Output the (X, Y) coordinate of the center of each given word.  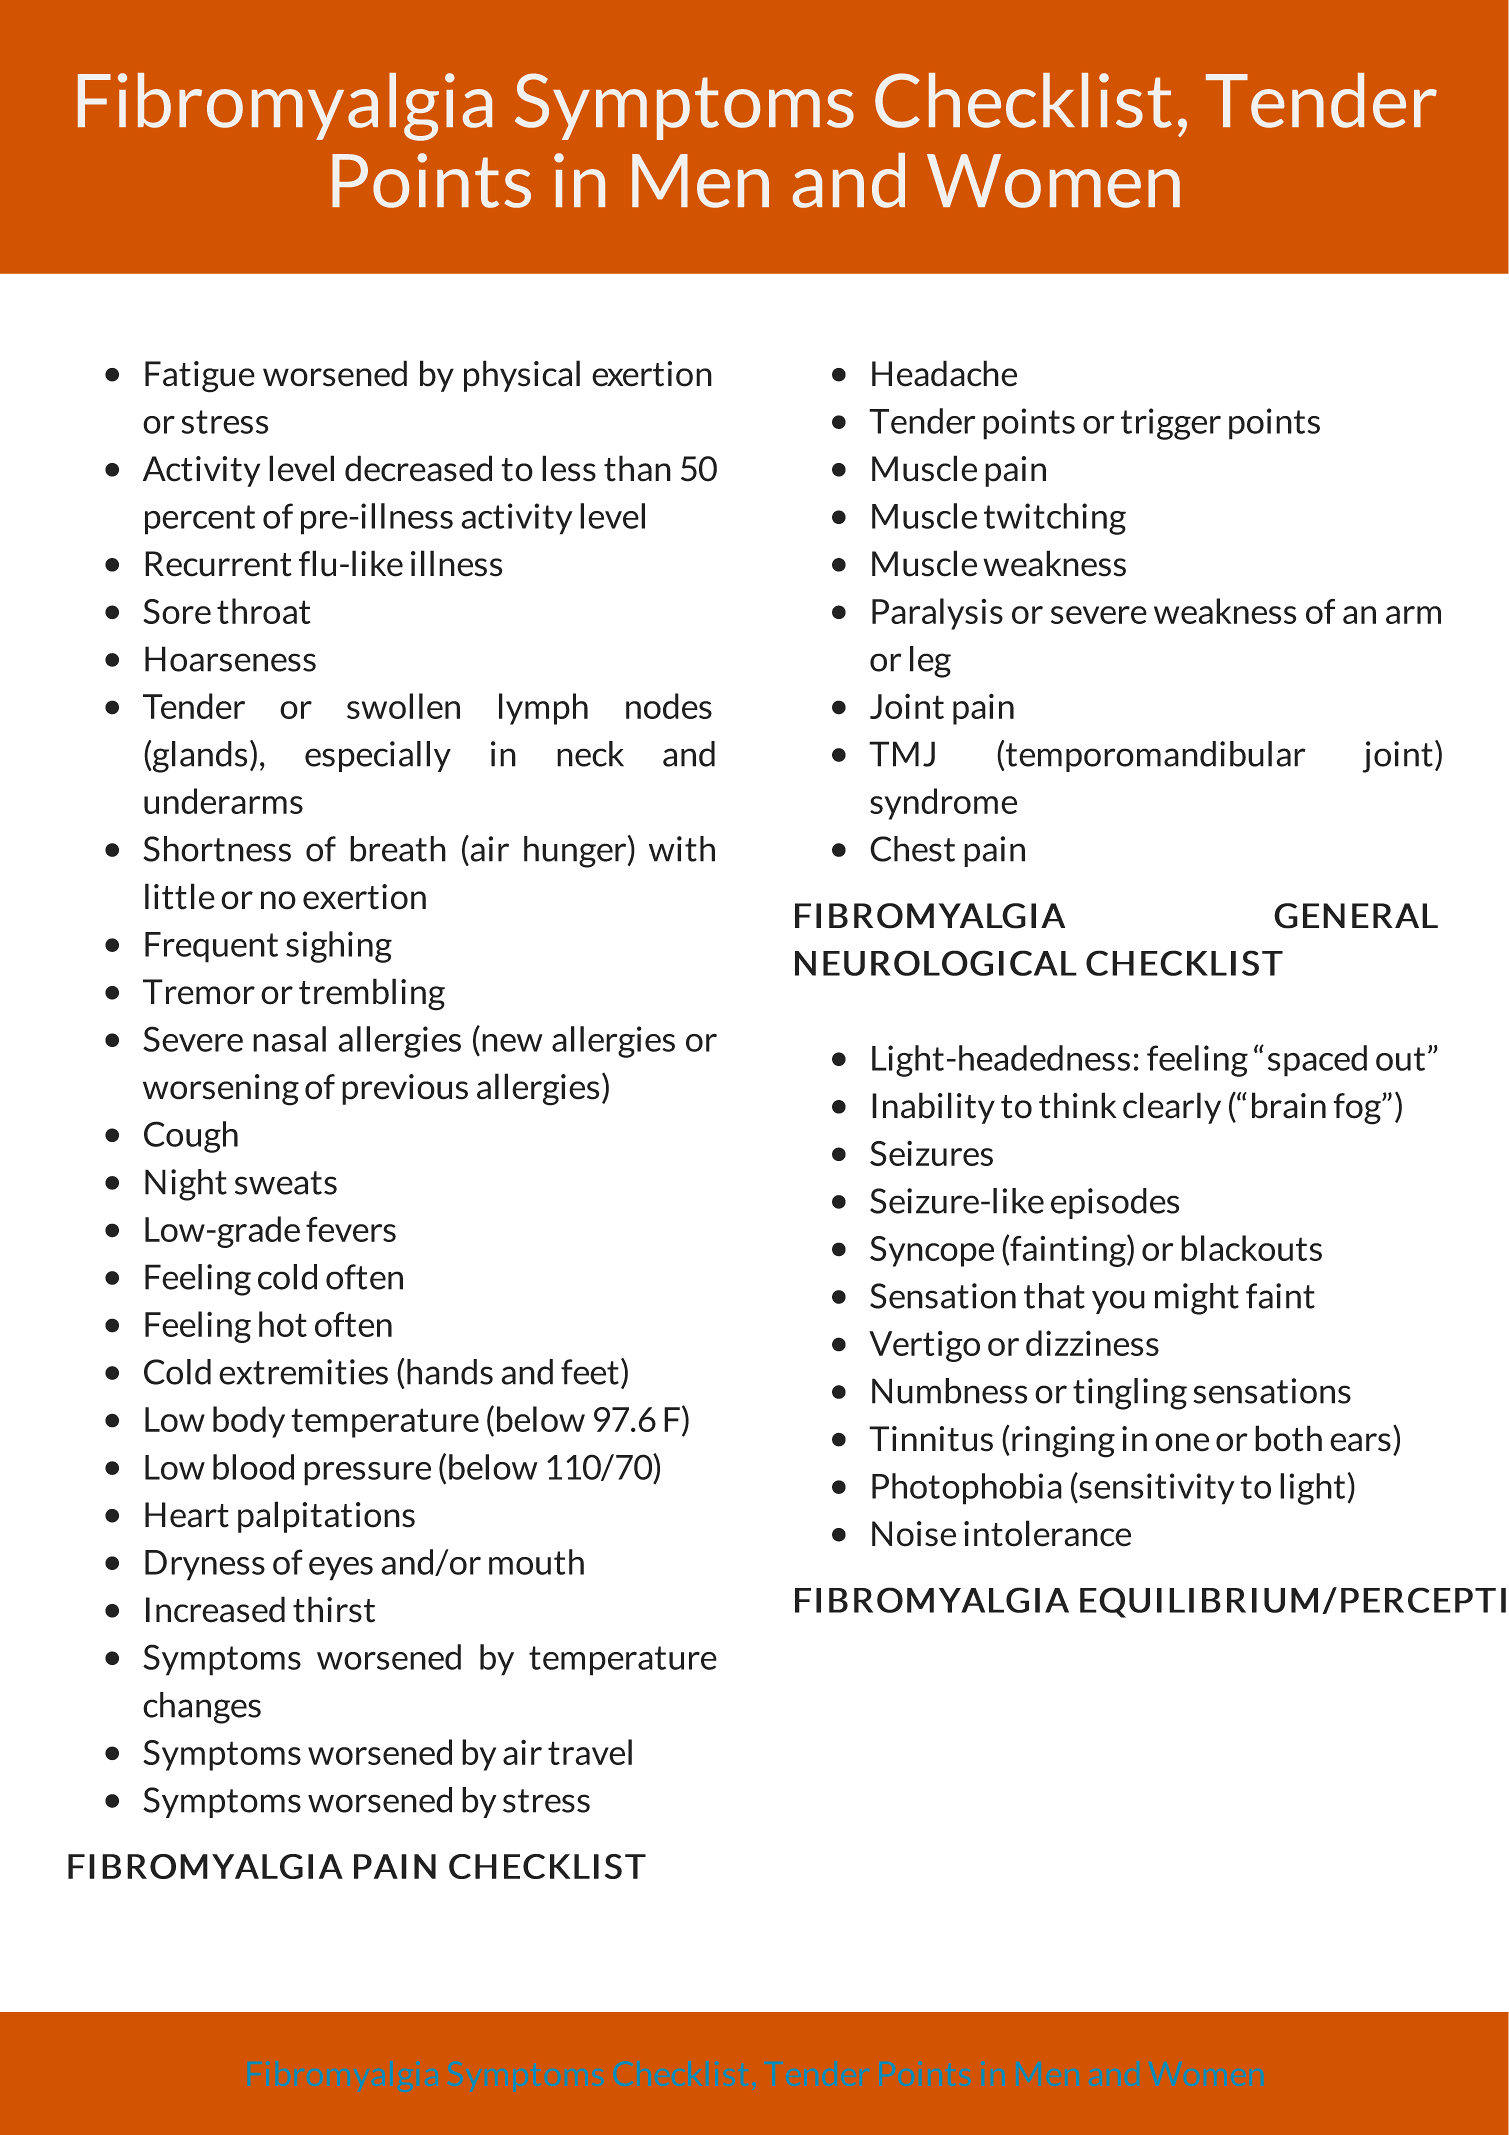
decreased (418, 468)
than (637, 468)
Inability (933, 1108)
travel (590, 1752)
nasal (289, 1039)
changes (202, 1708)
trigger (1171, 424)
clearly (1172, 1108)
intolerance (1047, 1533)
